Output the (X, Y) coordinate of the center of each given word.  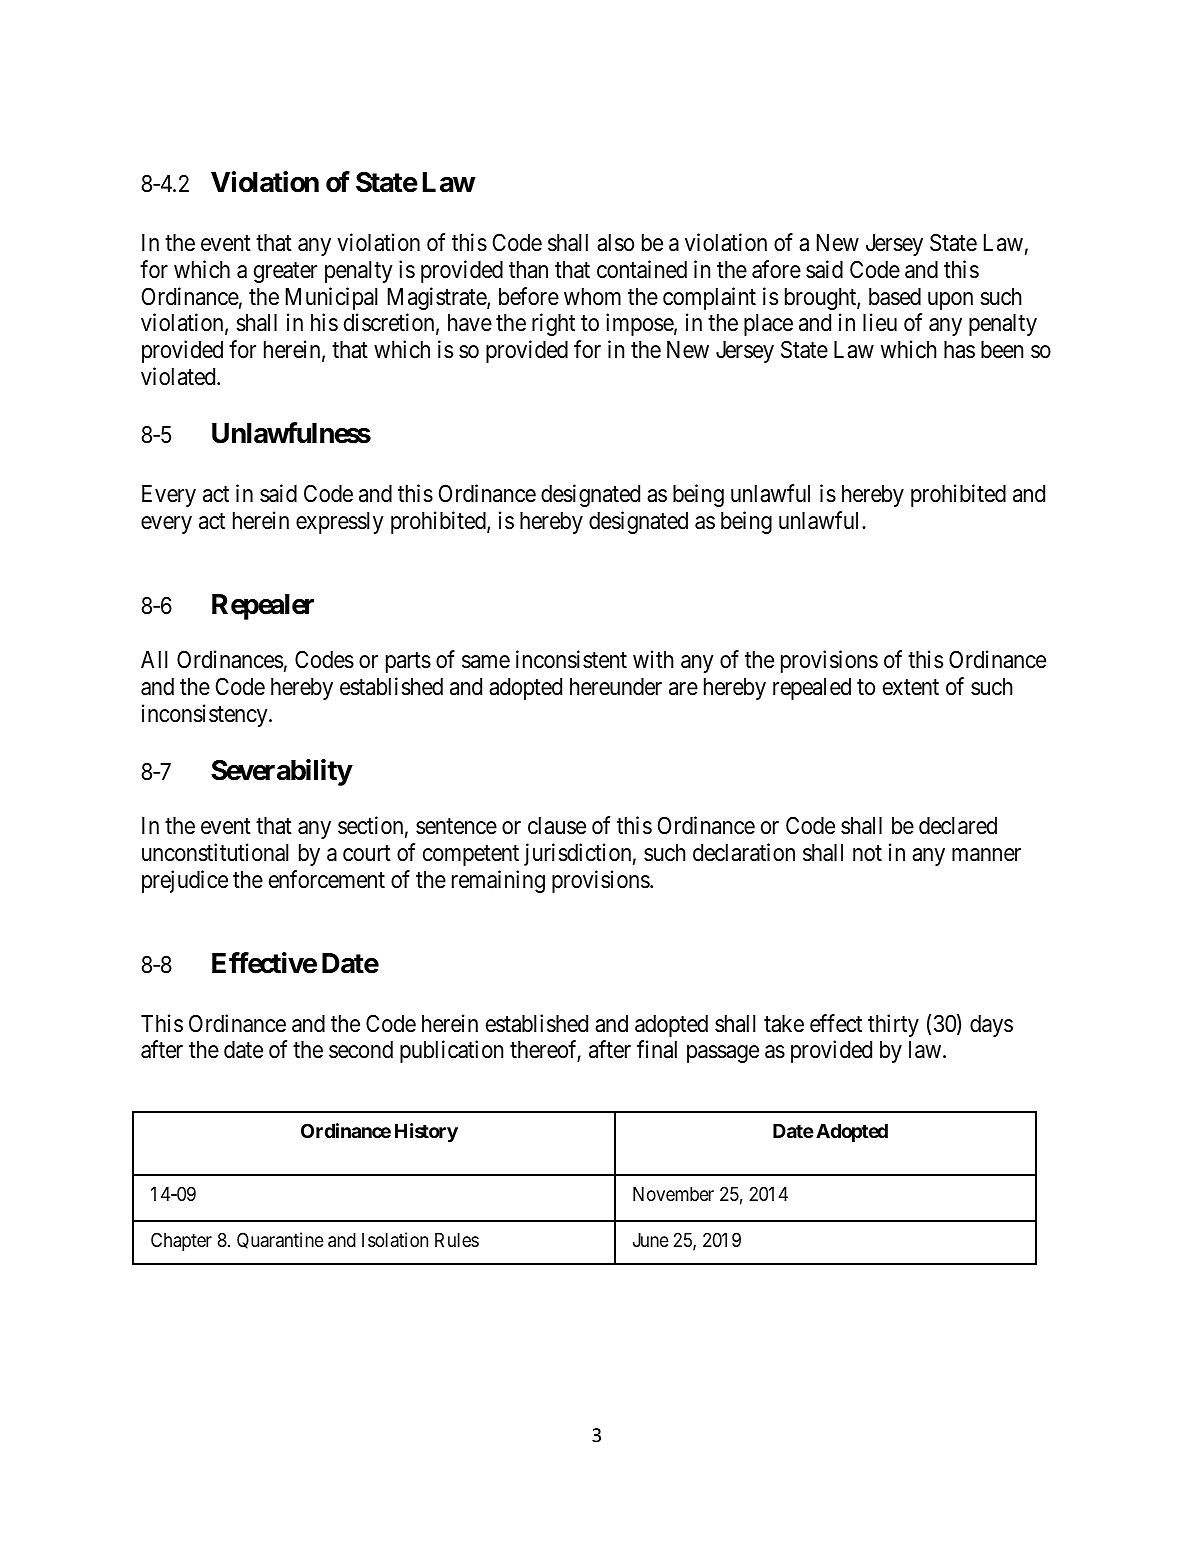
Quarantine (280, 1240)
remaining (498, 881)
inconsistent (571, 659)
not (867, 854)
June (651, 1240)
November (673, 1194)
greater (285, 272)
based (895, 297)
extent (911, 688)
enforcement (327, 879)
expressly (340, 523)
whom (592, 297)
